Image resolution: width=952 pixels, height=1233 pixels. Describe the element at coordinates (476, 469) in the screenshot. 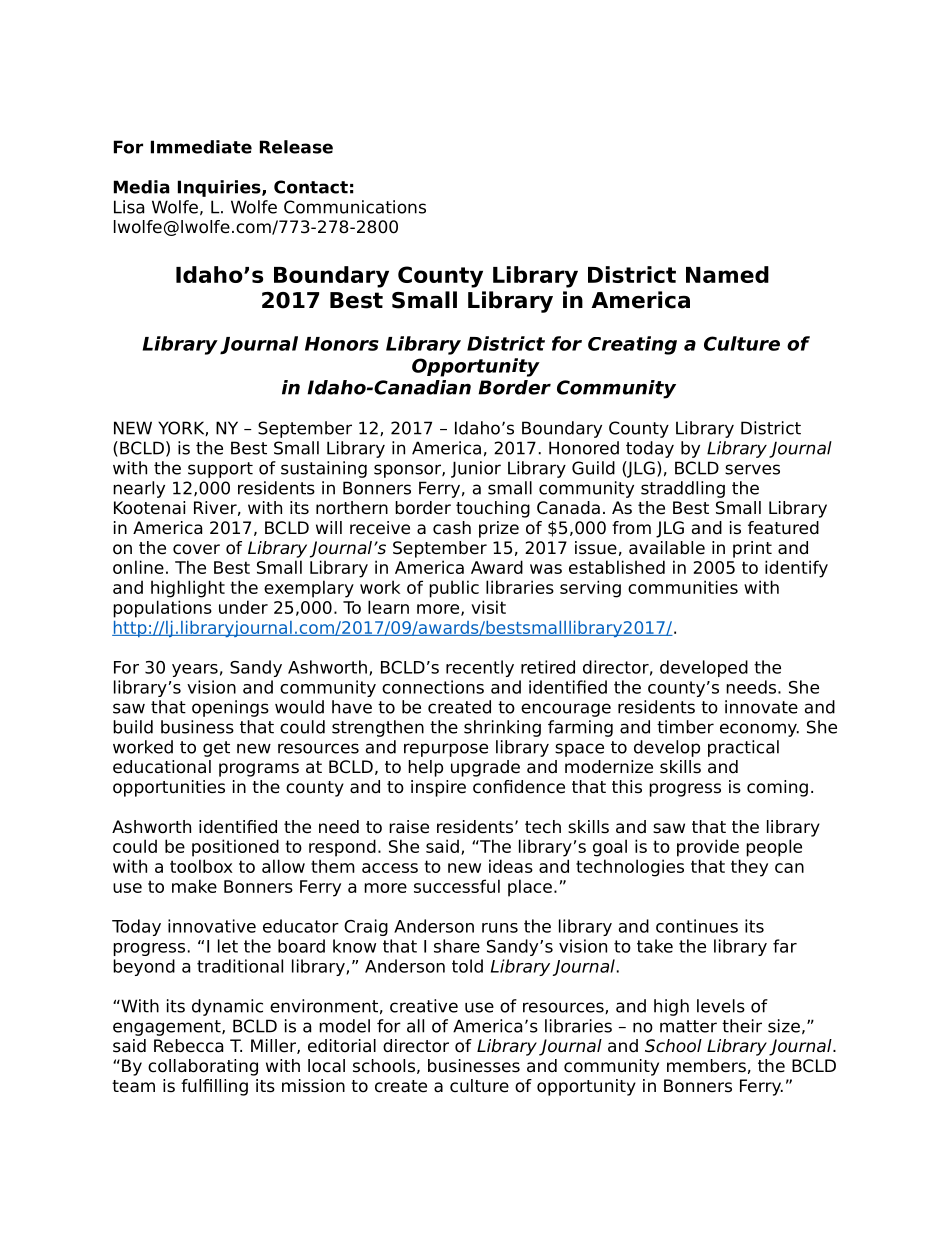

I see `Junior` at that location.
